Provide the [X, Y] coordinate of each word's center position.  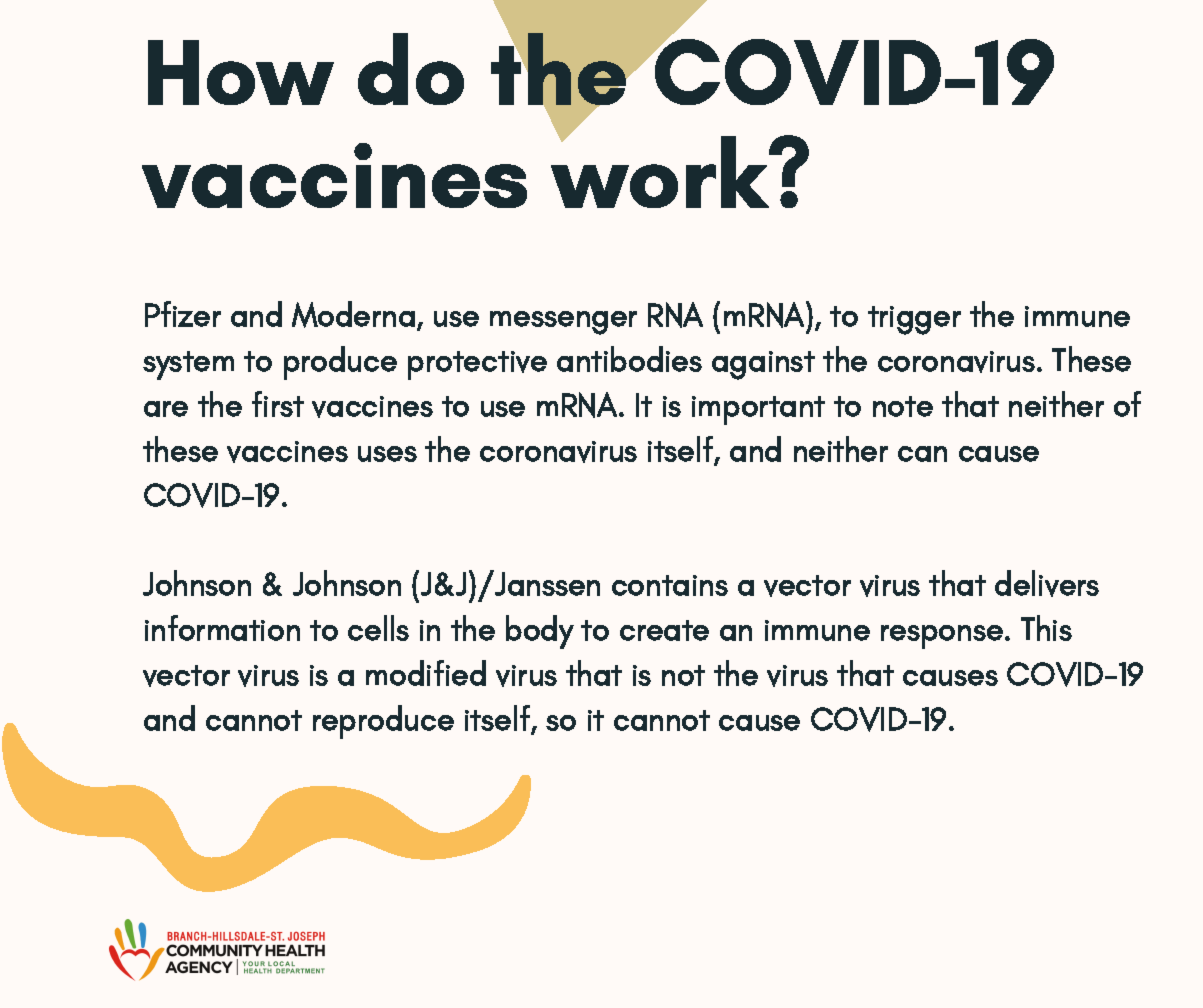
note [903, 406]
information [222, 628]
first [278, 404]
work [661, 171]
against [763, 365]
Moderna [353, 314]
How [241, 72]
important [758, 410]
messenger [563, 323]
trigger [914, 320]
